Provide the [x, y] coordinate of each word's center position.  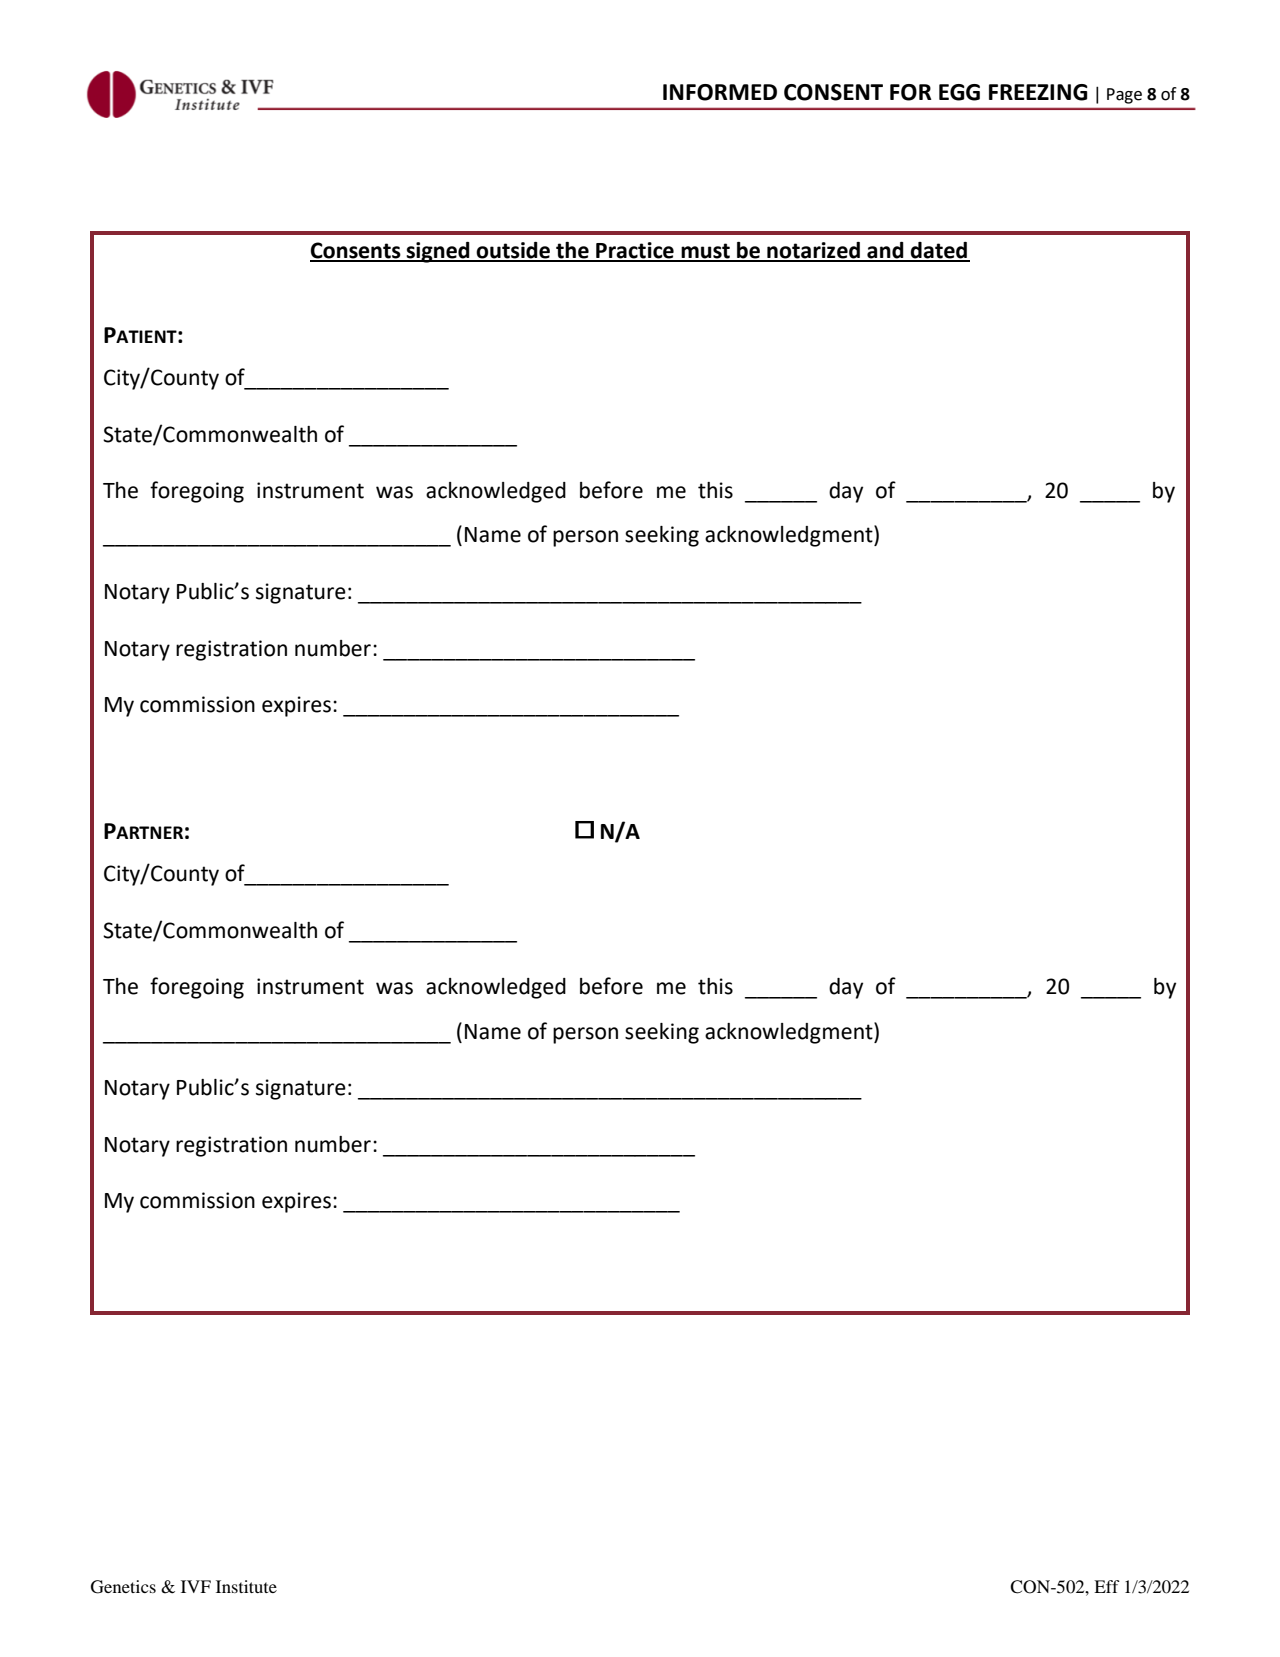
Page [1124, 96]
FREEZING [1038, 92]
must [705, 252]
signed [438, 252]
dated [939, 251]
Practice [635, 251]
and [885, 251]
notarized [813, 251]
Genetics [123, 1587]
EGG [959, 92]
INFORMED [720, 92]
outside [513, 251]
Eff [1107, 1586]
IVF [196, 1586]
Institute [246, 1586]
